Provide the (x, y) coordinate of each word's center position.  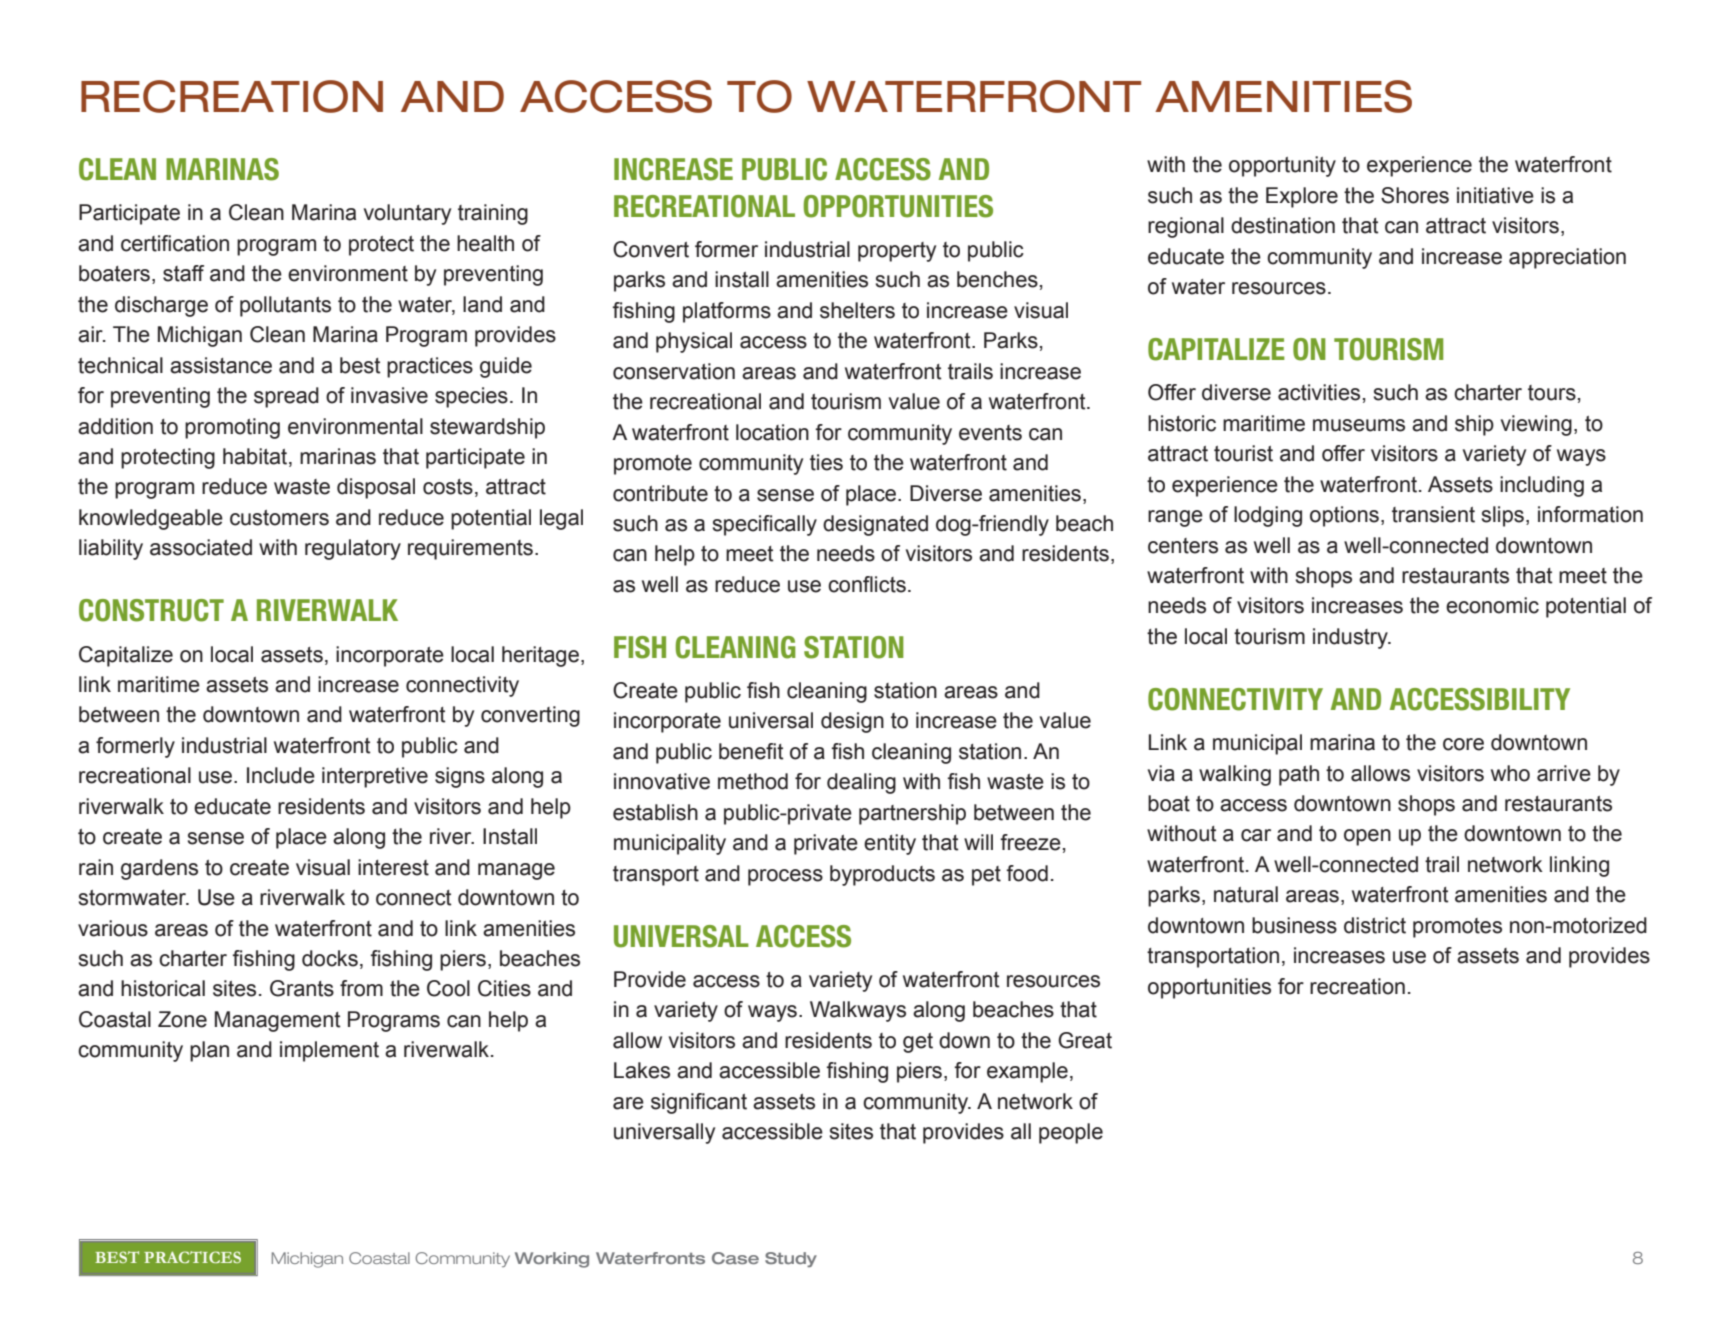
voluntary (407, 214)
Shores (1415, 195)
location (772, 432)
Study (791, 1259)
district (1375, 925)
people (1071, 1133)
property (897, 252)
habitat (256, 457)
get (918, 1043)
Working (552, 1260)
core (1463, 744)
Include (281, 775)
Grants (302, 988)
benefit (751, 751)
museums (1359, 425)
